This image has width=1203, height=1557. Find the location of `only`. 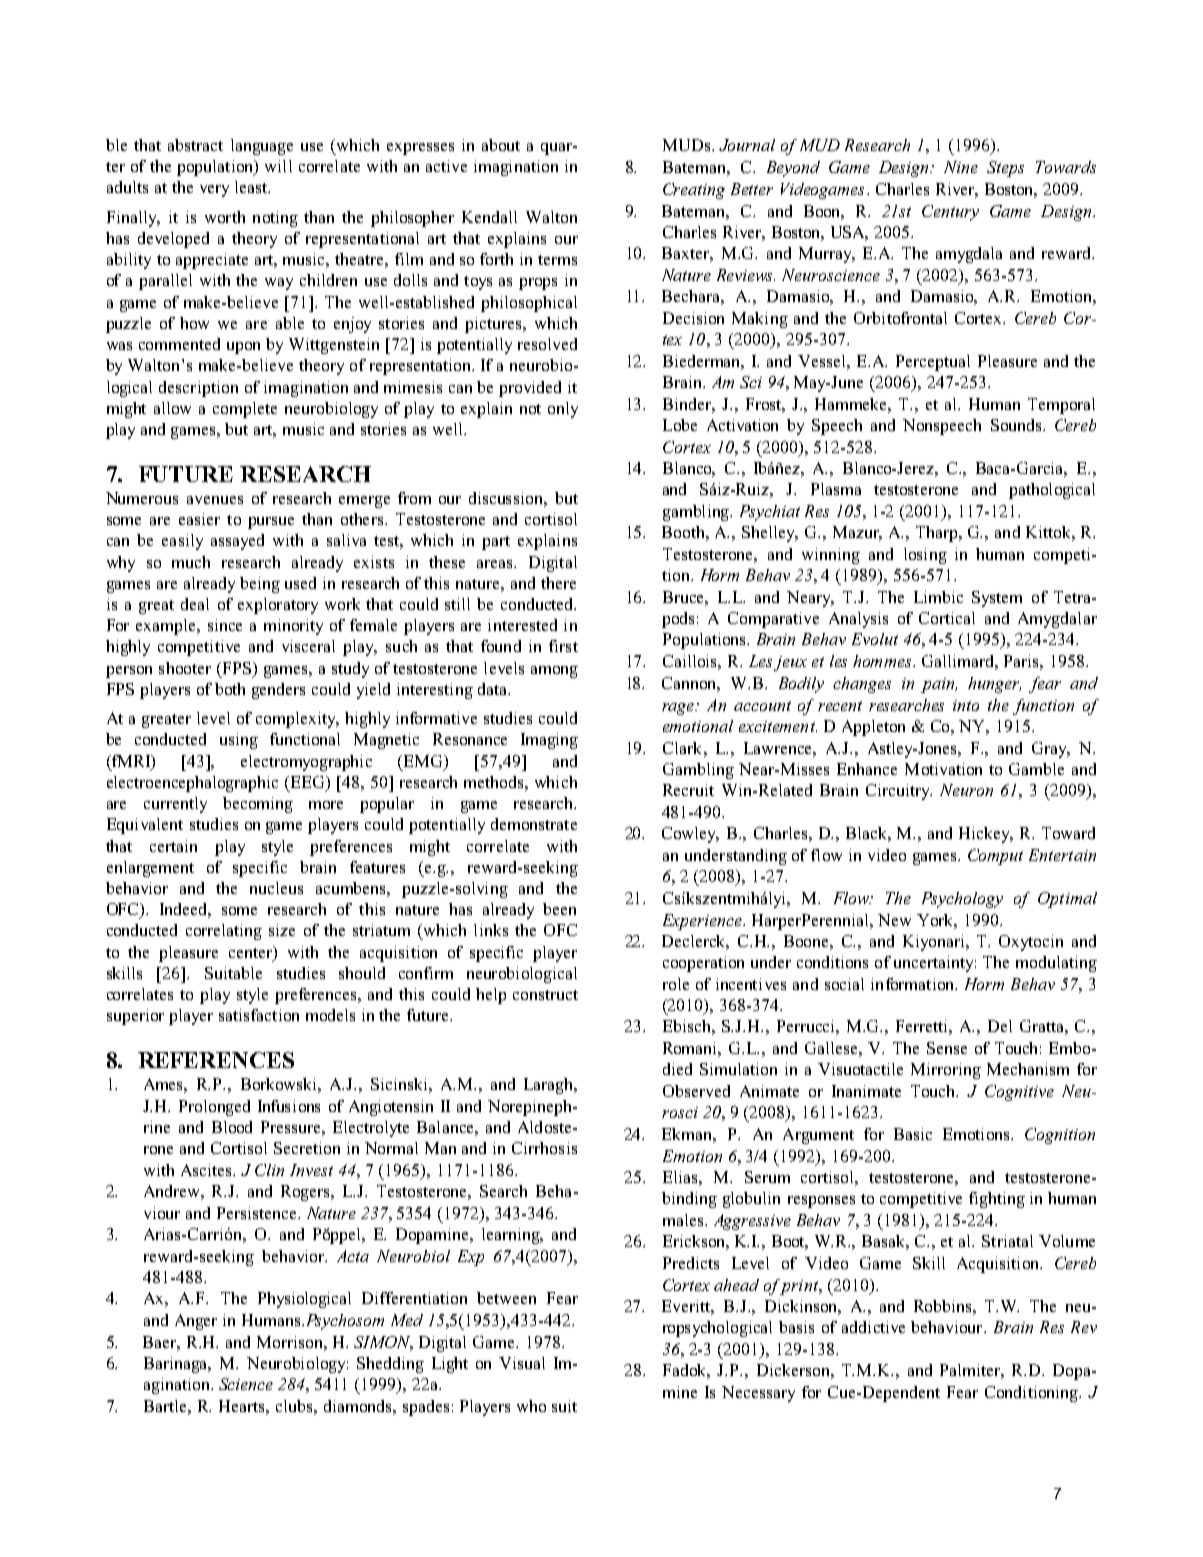

only is located at coordinates (563, 410).
